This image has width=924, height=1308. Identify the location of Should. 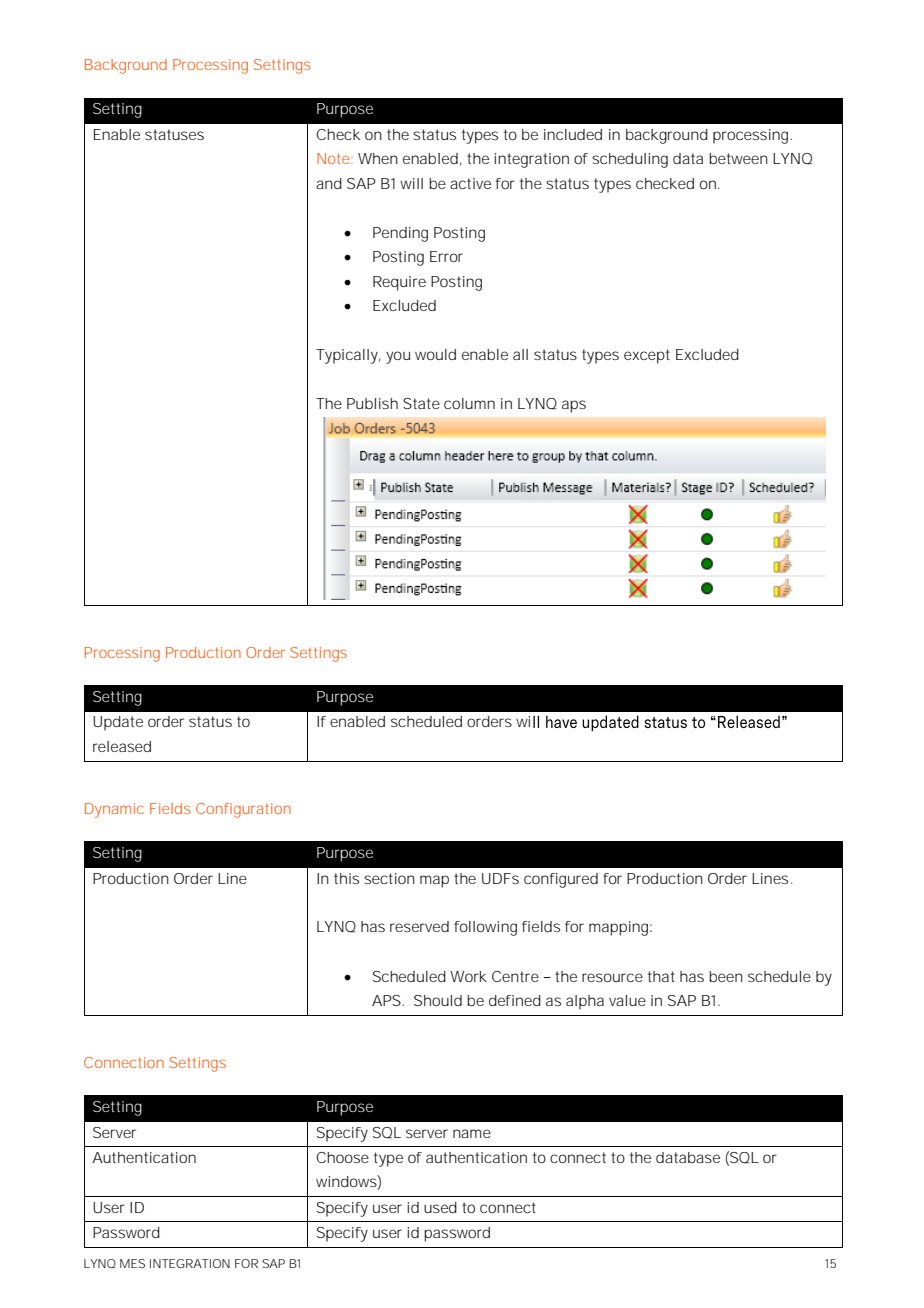
(438, 1000).
